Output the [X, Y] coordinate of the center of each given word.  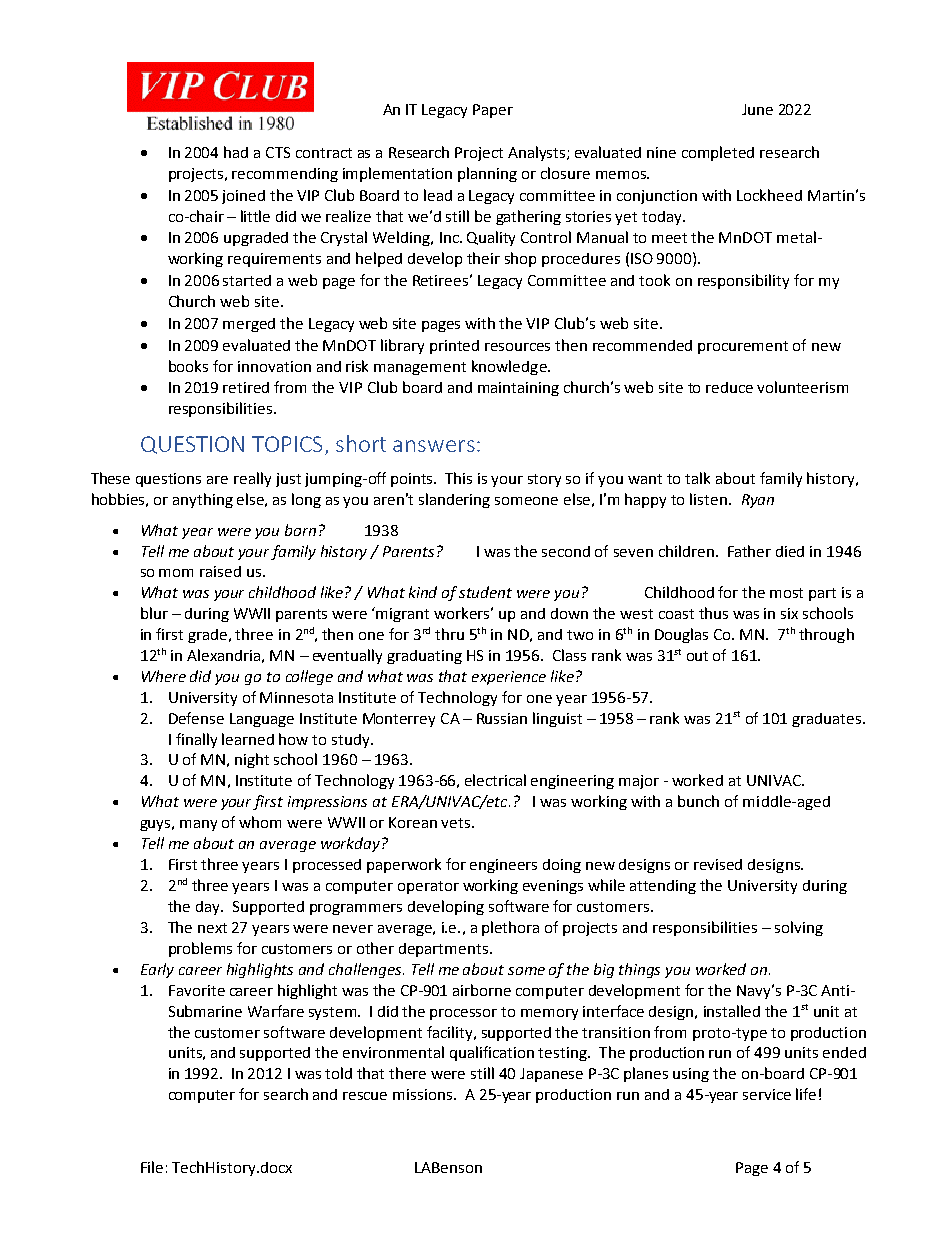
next [212, 928]
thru [449, 634]
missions [424, 1094]
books [188, 366]
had [236, 152]
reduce [729, 387]
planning [487, 174]
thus [713, 613]
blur [154, 613]
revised [718, 864]
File [152, 1167]
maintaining [518, 389]
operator [428, 887]
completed [718, 153]
